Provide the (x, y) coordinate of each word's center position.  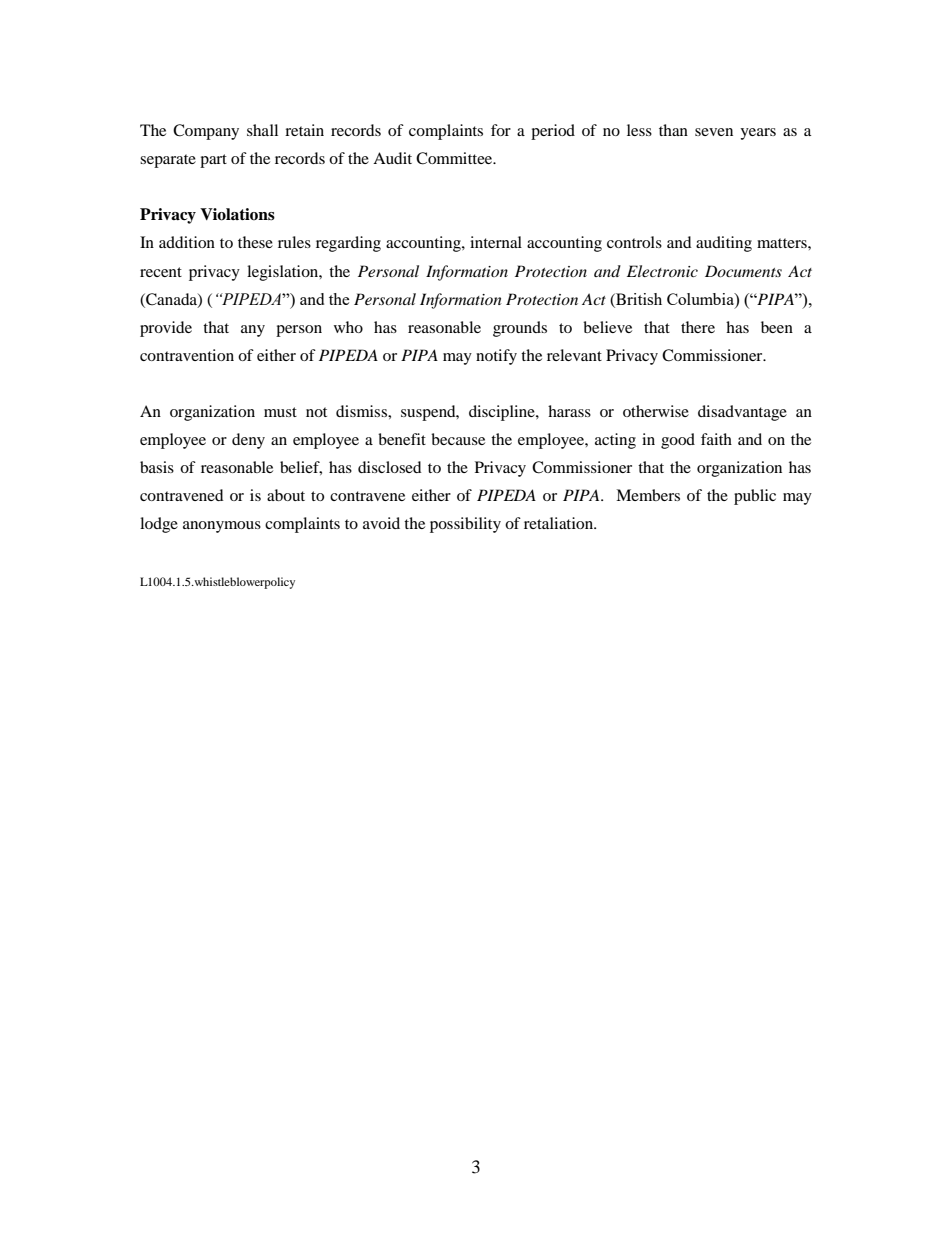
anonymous (222, 527)
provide (166, 329)
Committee (455, 158)
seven (714, 132)
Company (206, 132)
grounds (520, 329)
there (698, 327)
